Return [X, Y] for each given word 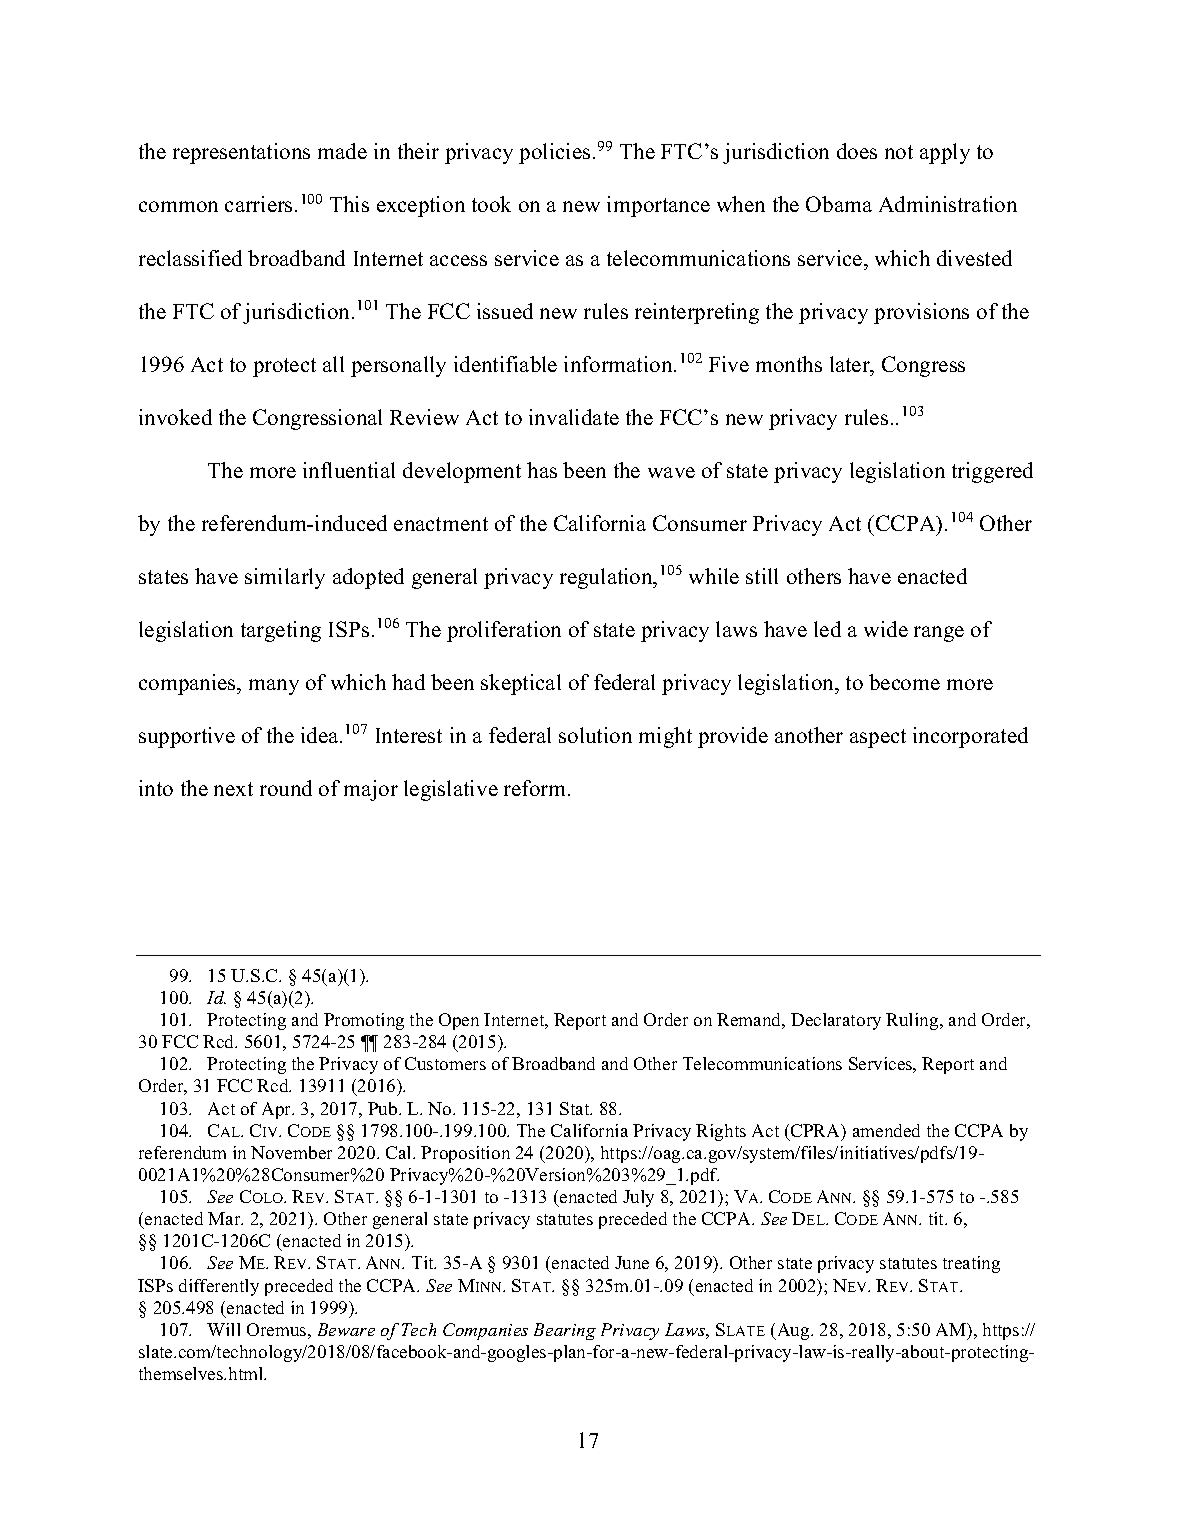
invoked [175, 417]
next [233, 789]
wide [886, 629]
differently [219, 1287]
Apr [278, 1110]
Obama [839, 204]
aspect [878, 738]
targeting [281, 631]
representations [241, 153]
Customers [445, 1063]
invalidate [574, 417]
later [851, 364]
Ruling [913, 1021]
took [491, 204]
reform [536, 788]
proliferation [504, 631]
